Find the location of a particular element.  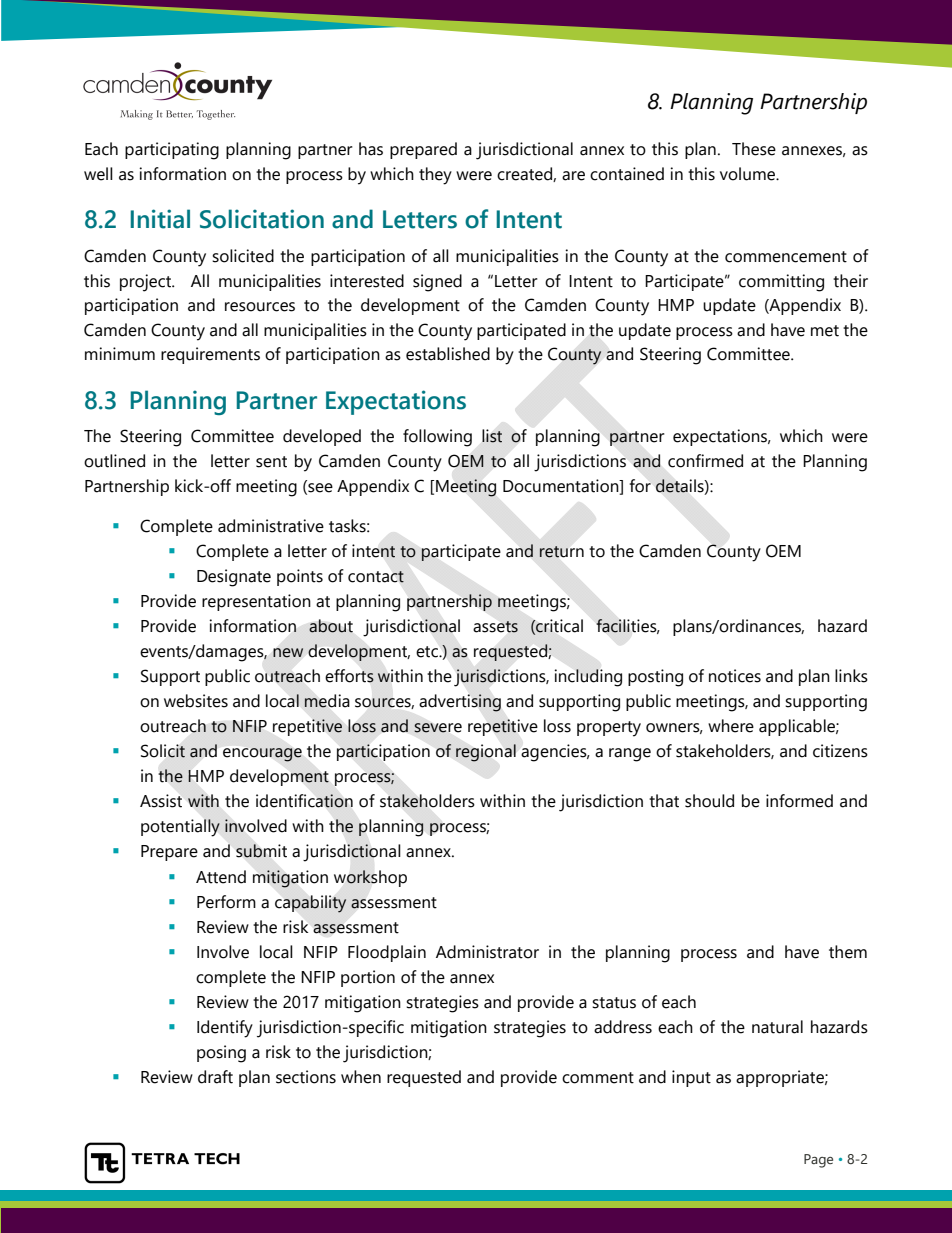

informed is located at coordinates (799, 801).
